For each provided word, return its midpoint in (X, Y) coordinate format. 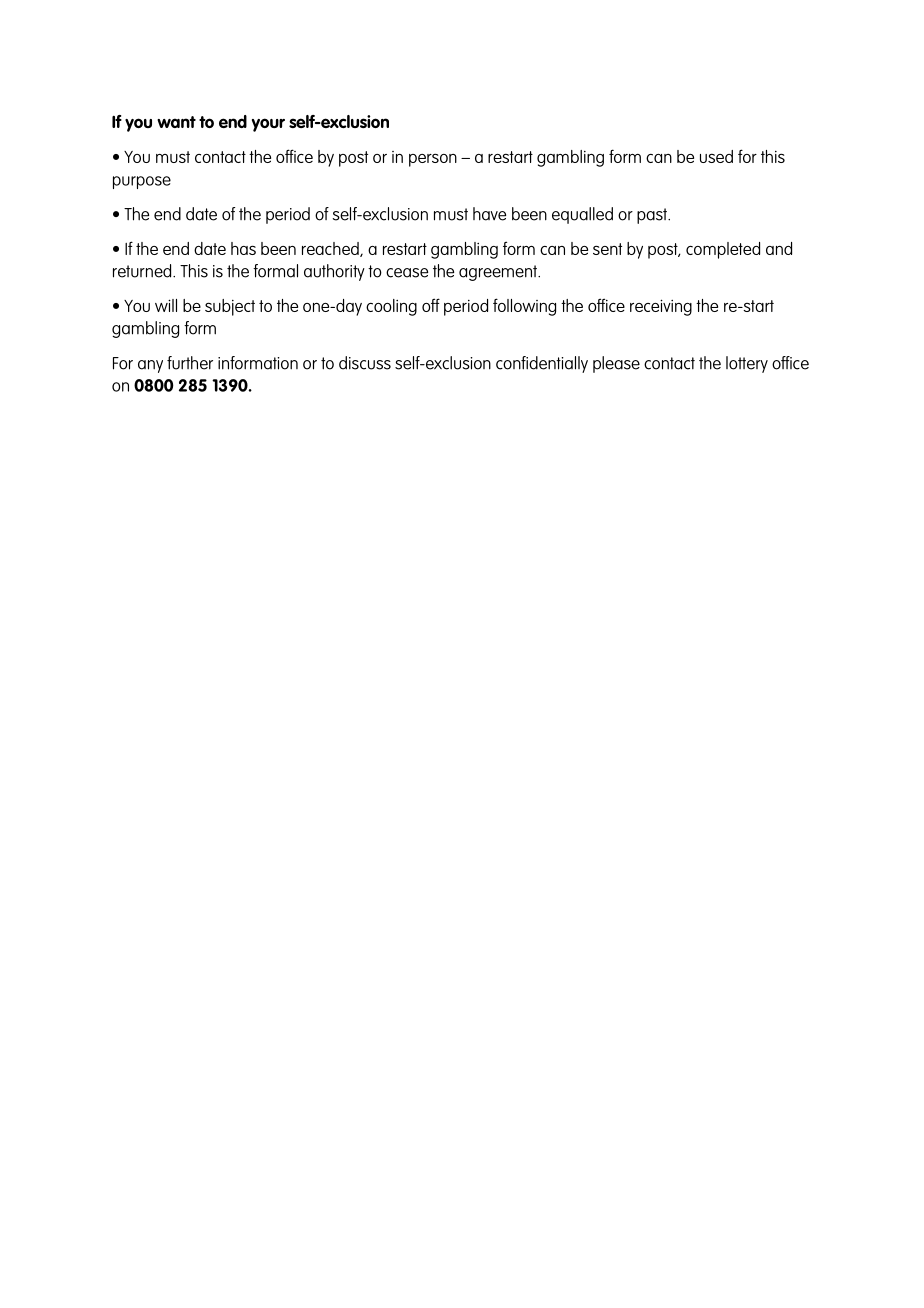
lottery (747, 364)
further (190, 363)
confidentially (542, 364)
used (716, 156)
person (433, 160)
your (268, 125)
